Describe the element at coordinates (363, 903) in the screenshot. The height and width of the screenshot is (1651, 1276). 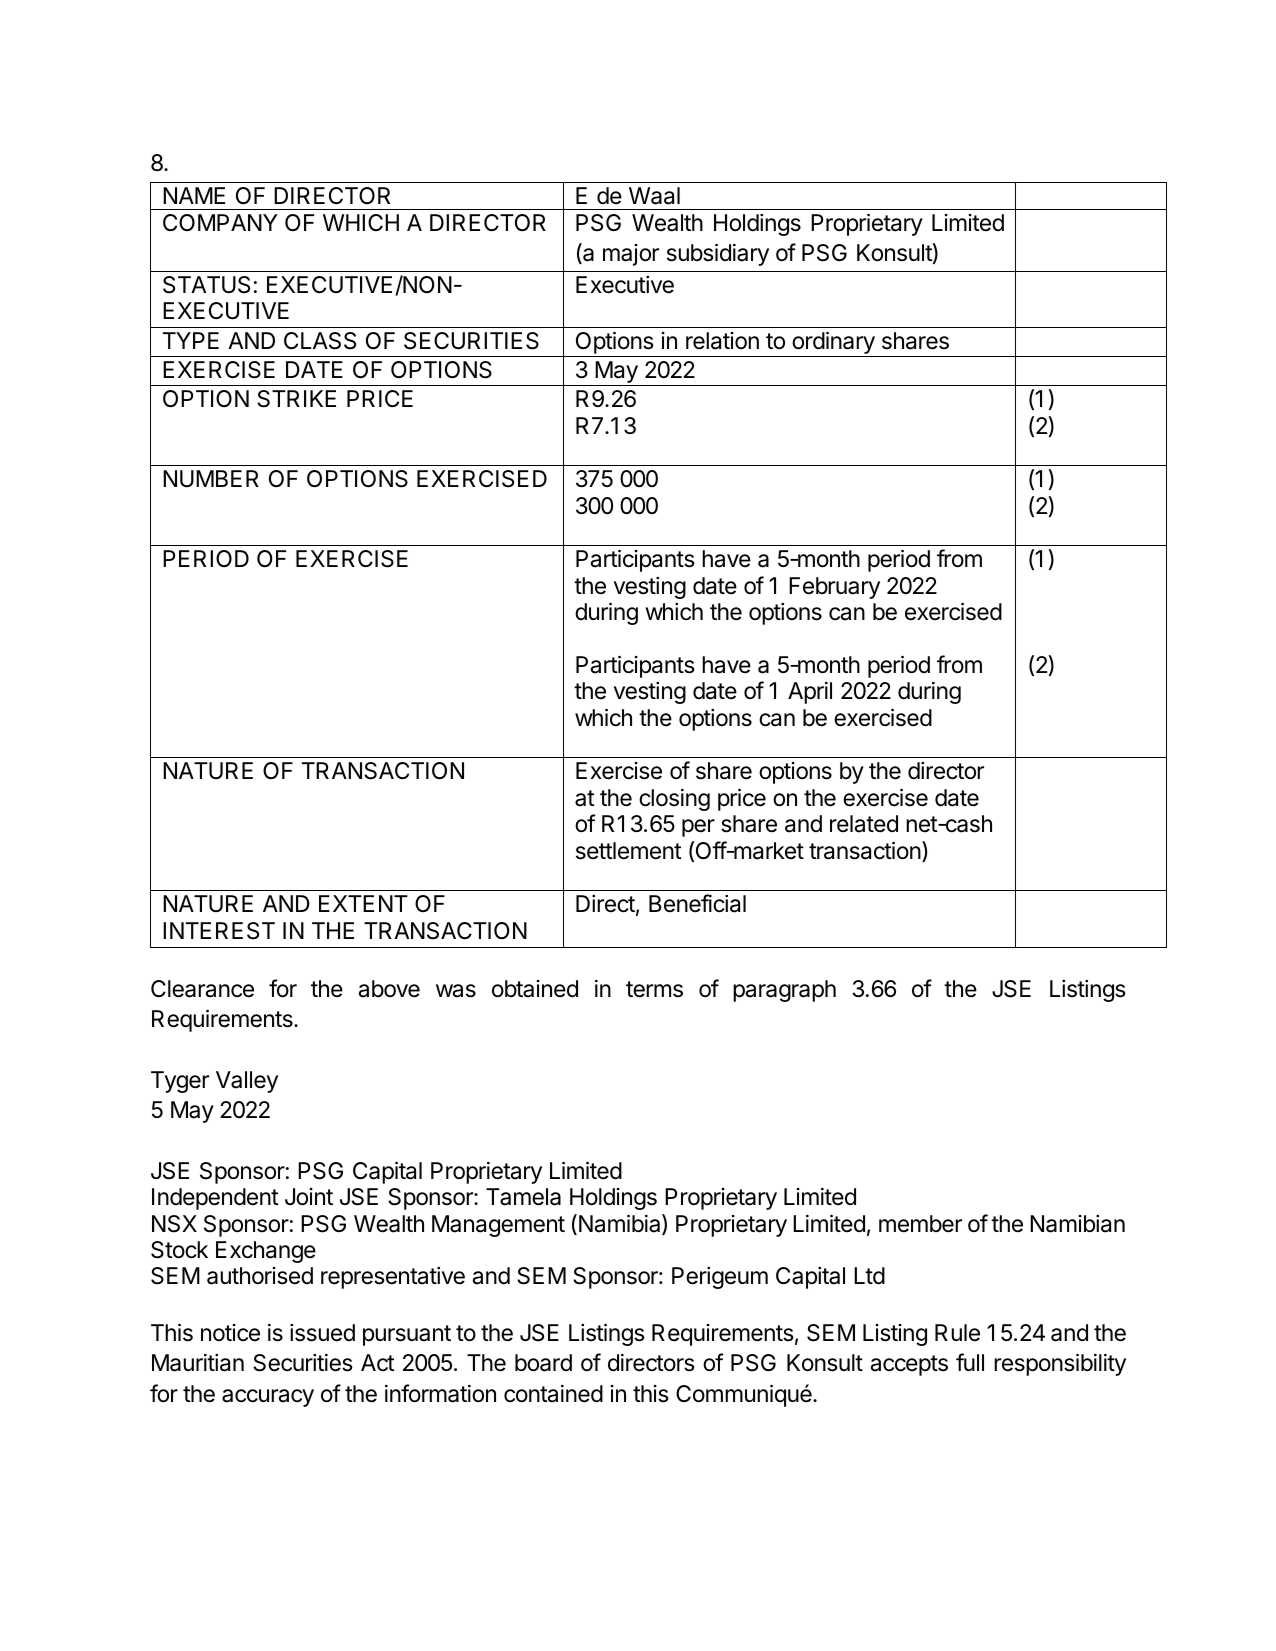
I see `EXTENT` at that location.
